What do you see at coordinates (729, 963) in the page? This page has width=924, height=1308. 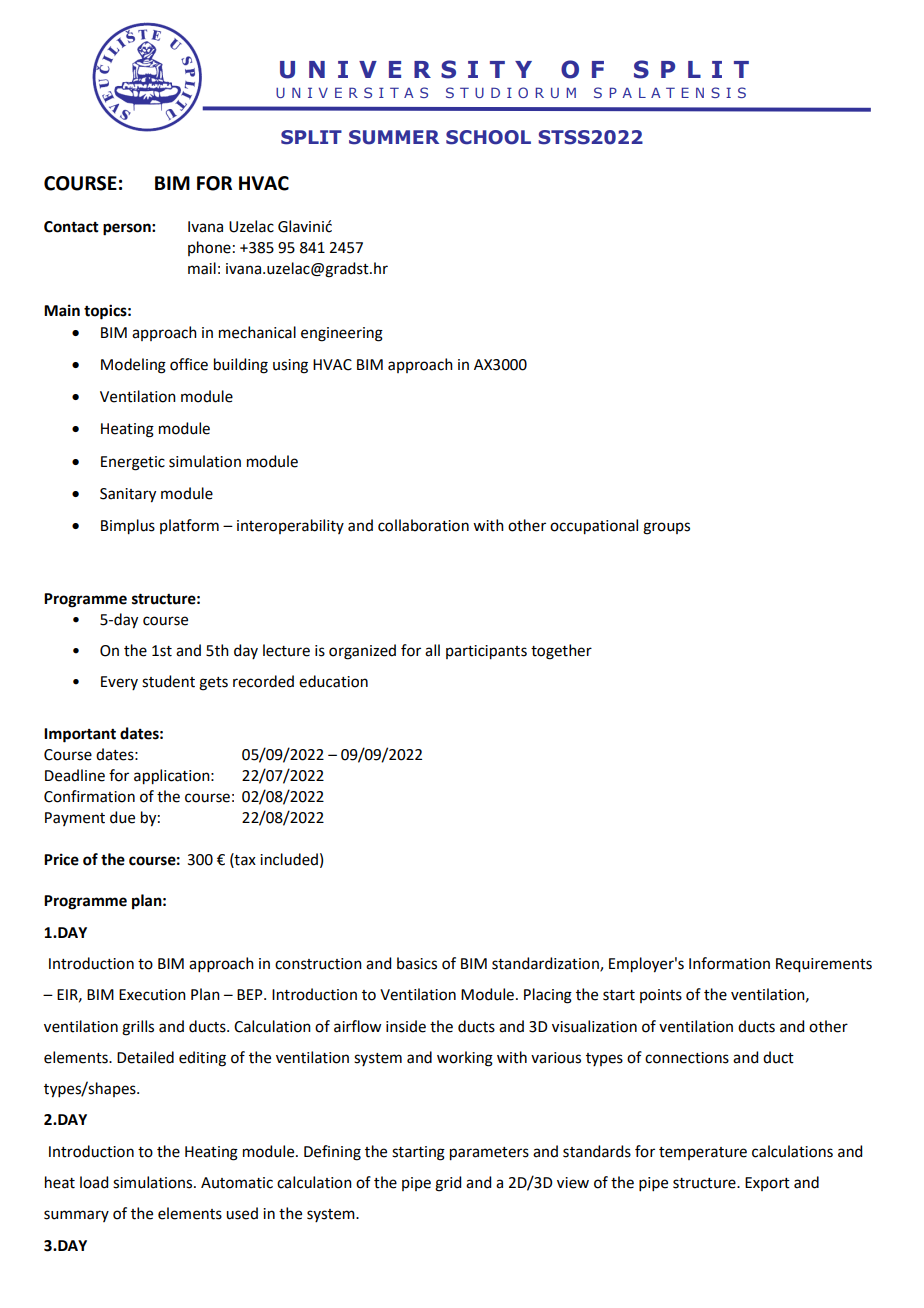 I see `Information` at bounding box center [729, 963].
